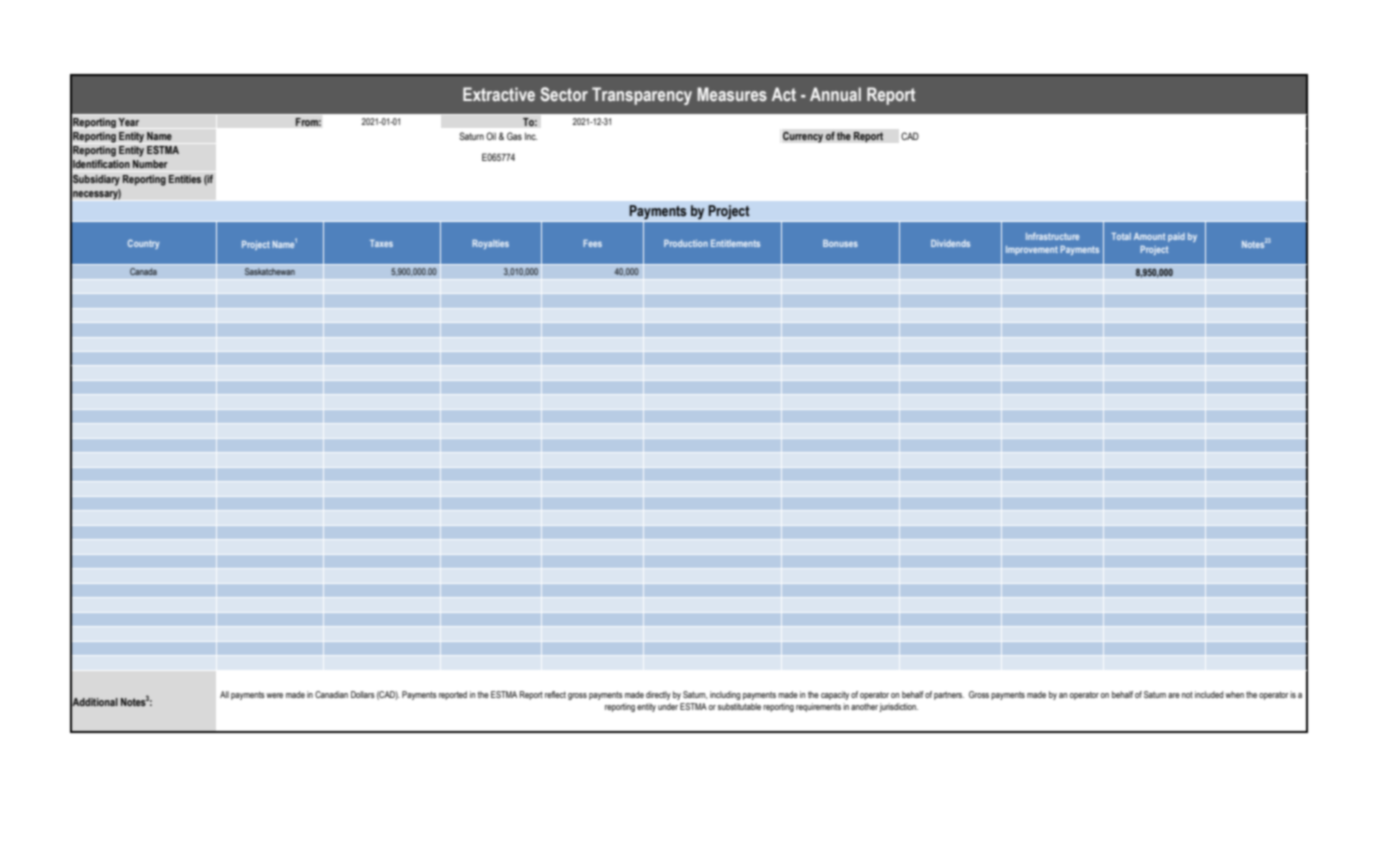 The image size is (1400, 849). I want to click on included, so click(1209, 694).
